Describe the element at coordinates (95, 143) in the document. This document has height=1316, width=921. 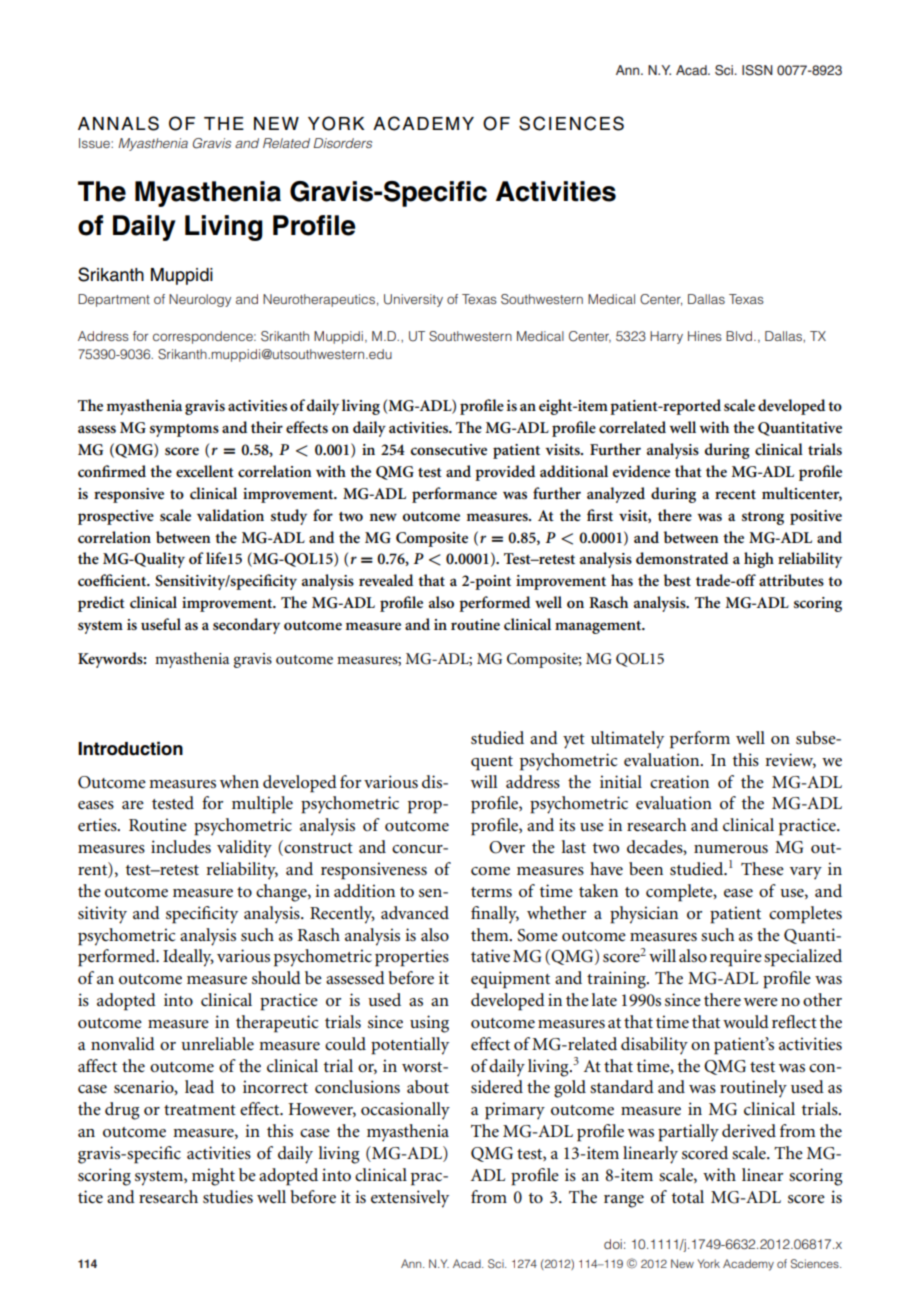
I see `Issue` at that location.
